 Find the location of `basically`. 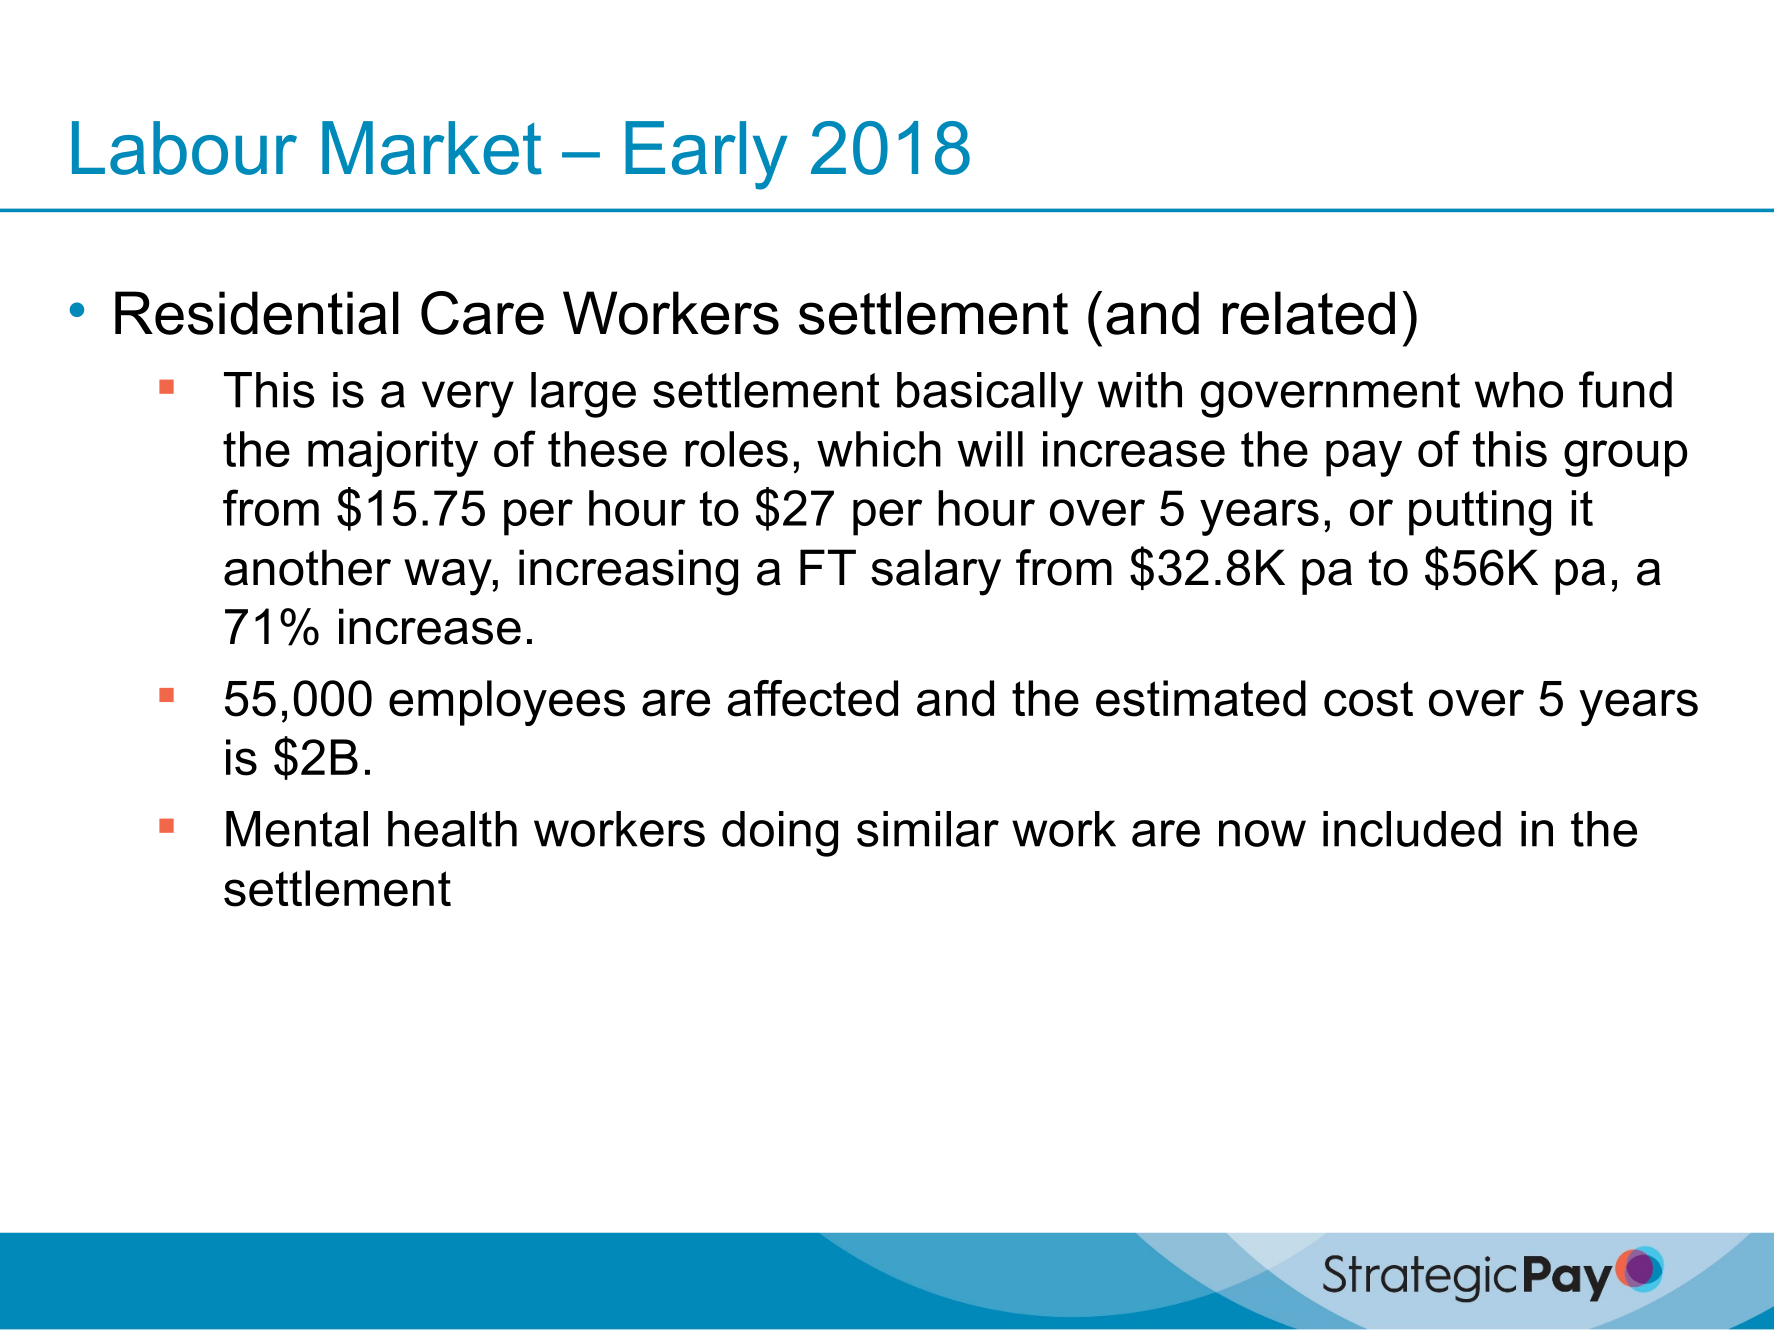

basically is located at coordinates (990, 395).
